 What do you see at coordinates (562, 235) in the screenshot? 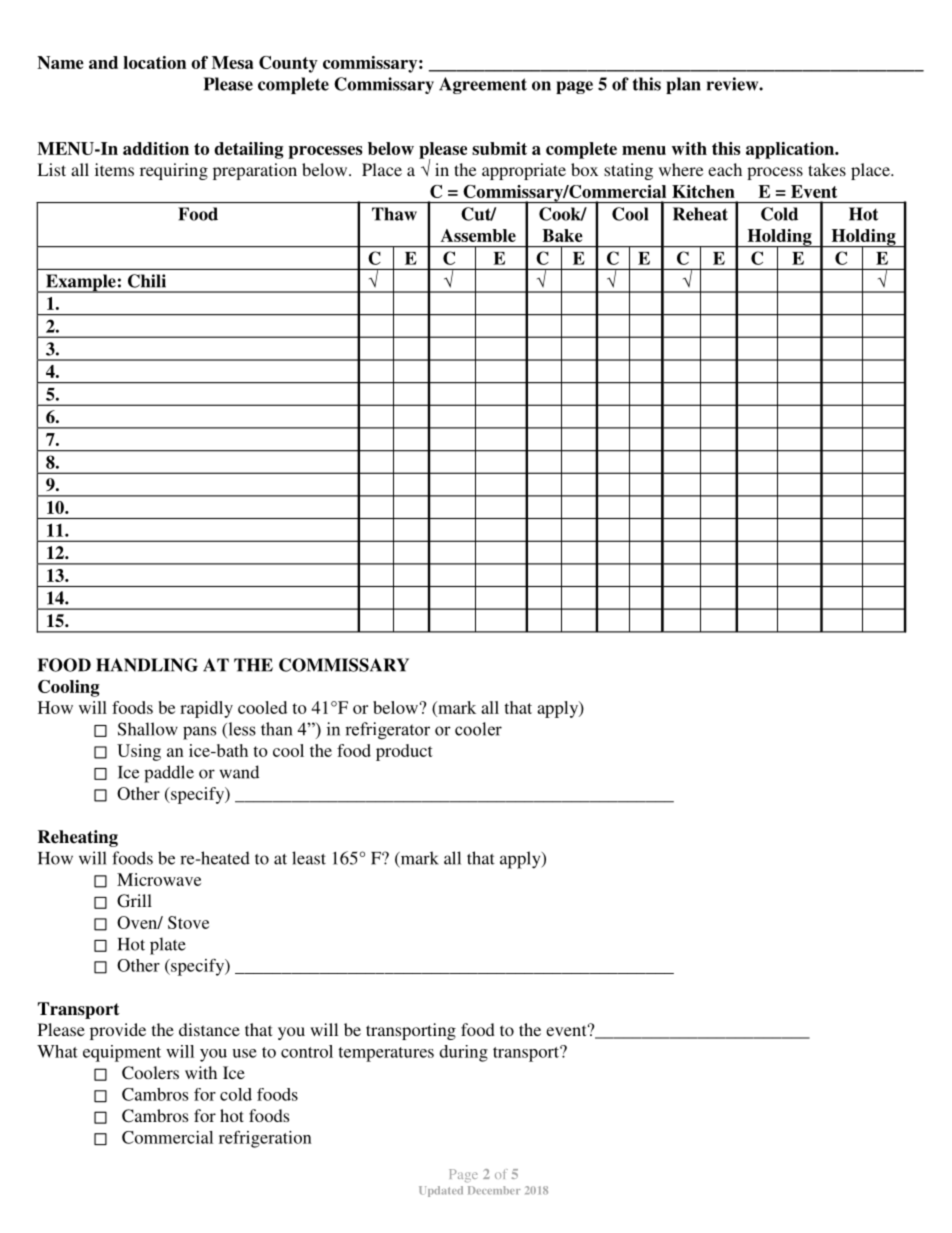
I see `Bake` at bounding box center [562, 235].
